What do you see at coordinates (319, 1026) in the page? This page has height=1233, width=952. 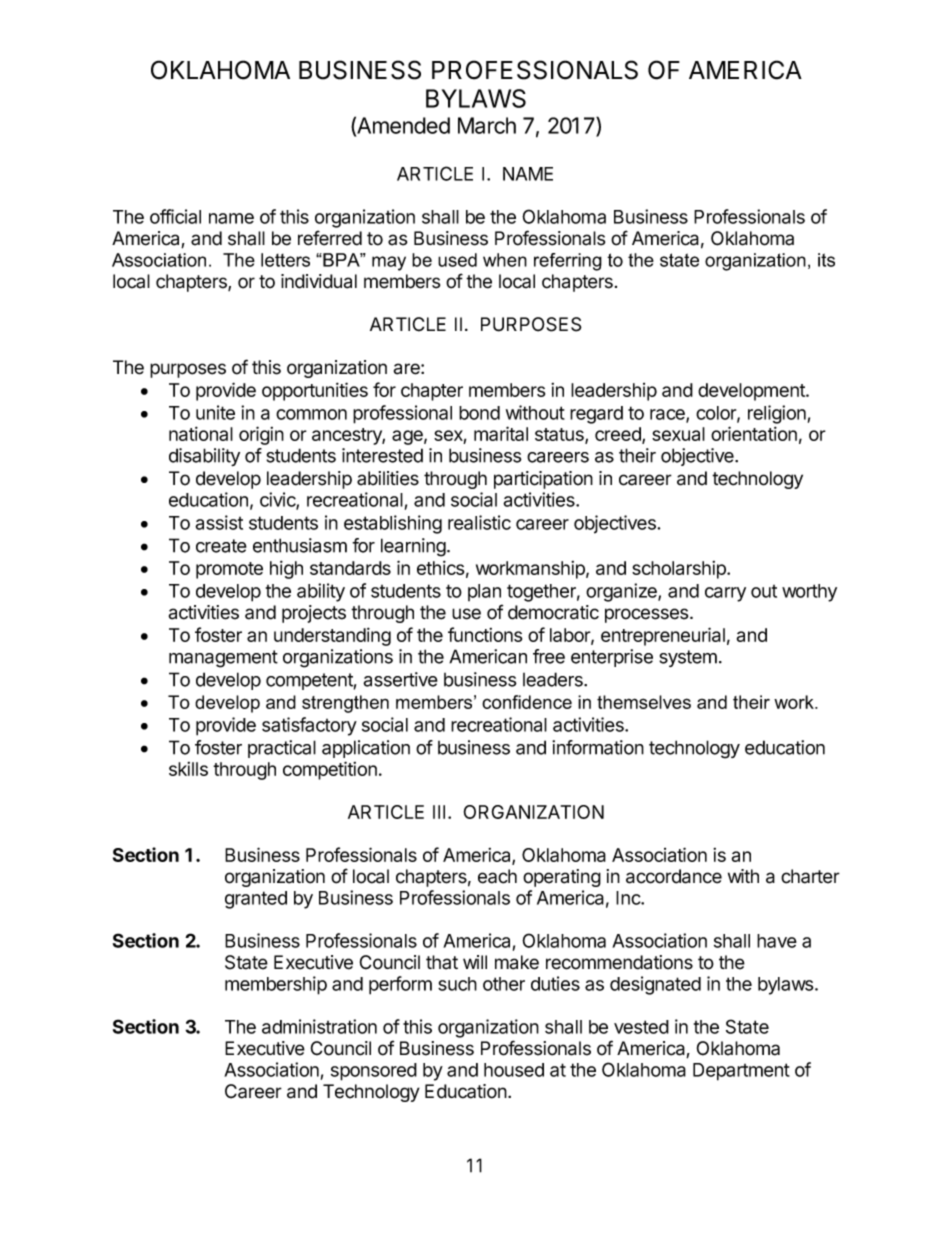 I see `administration` at bounding box center [319, 1026].
